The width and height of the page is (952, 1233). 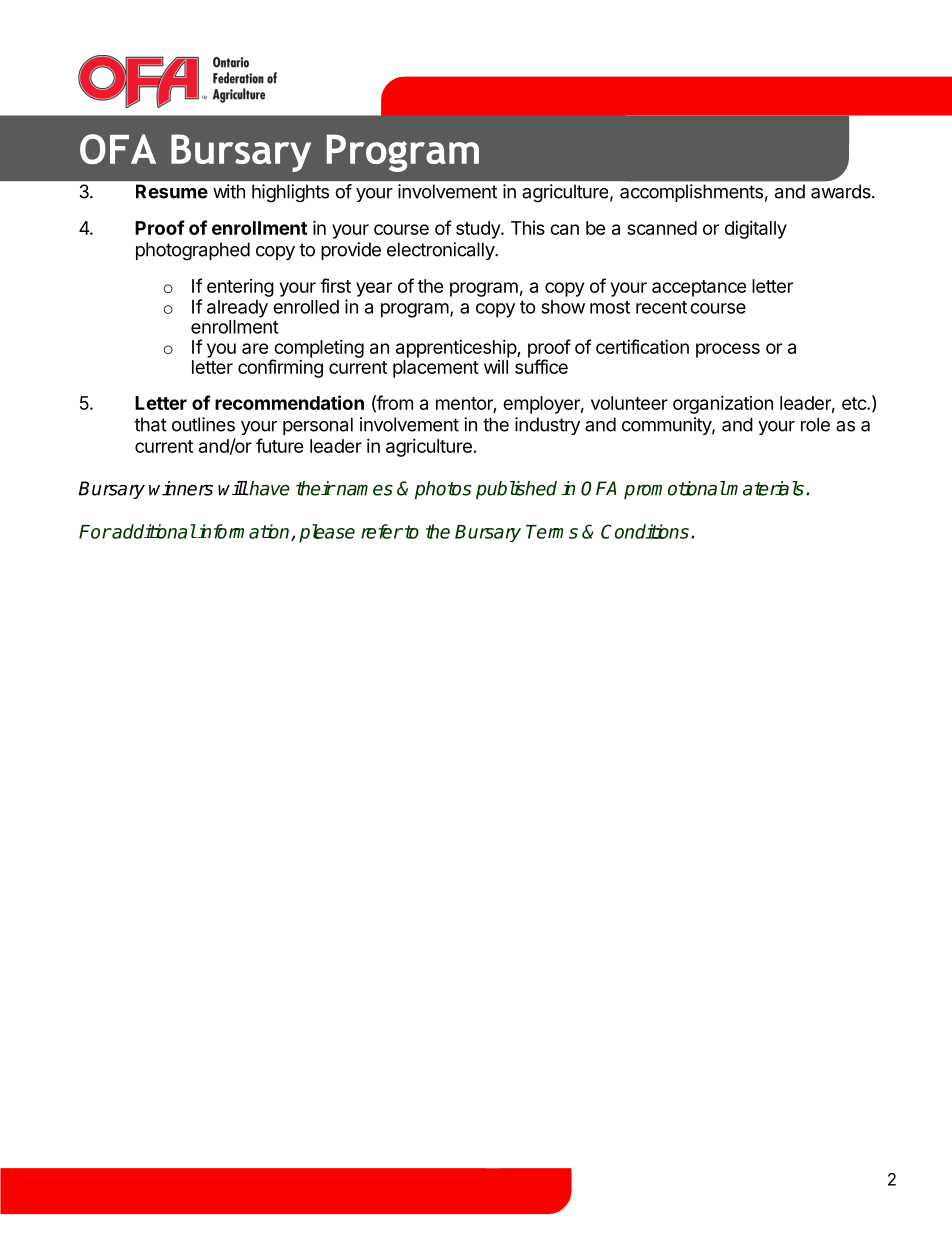 What do you see at coordinates (541, 366) in the page?
I see `suffice` at bounding box center [541, 366].
